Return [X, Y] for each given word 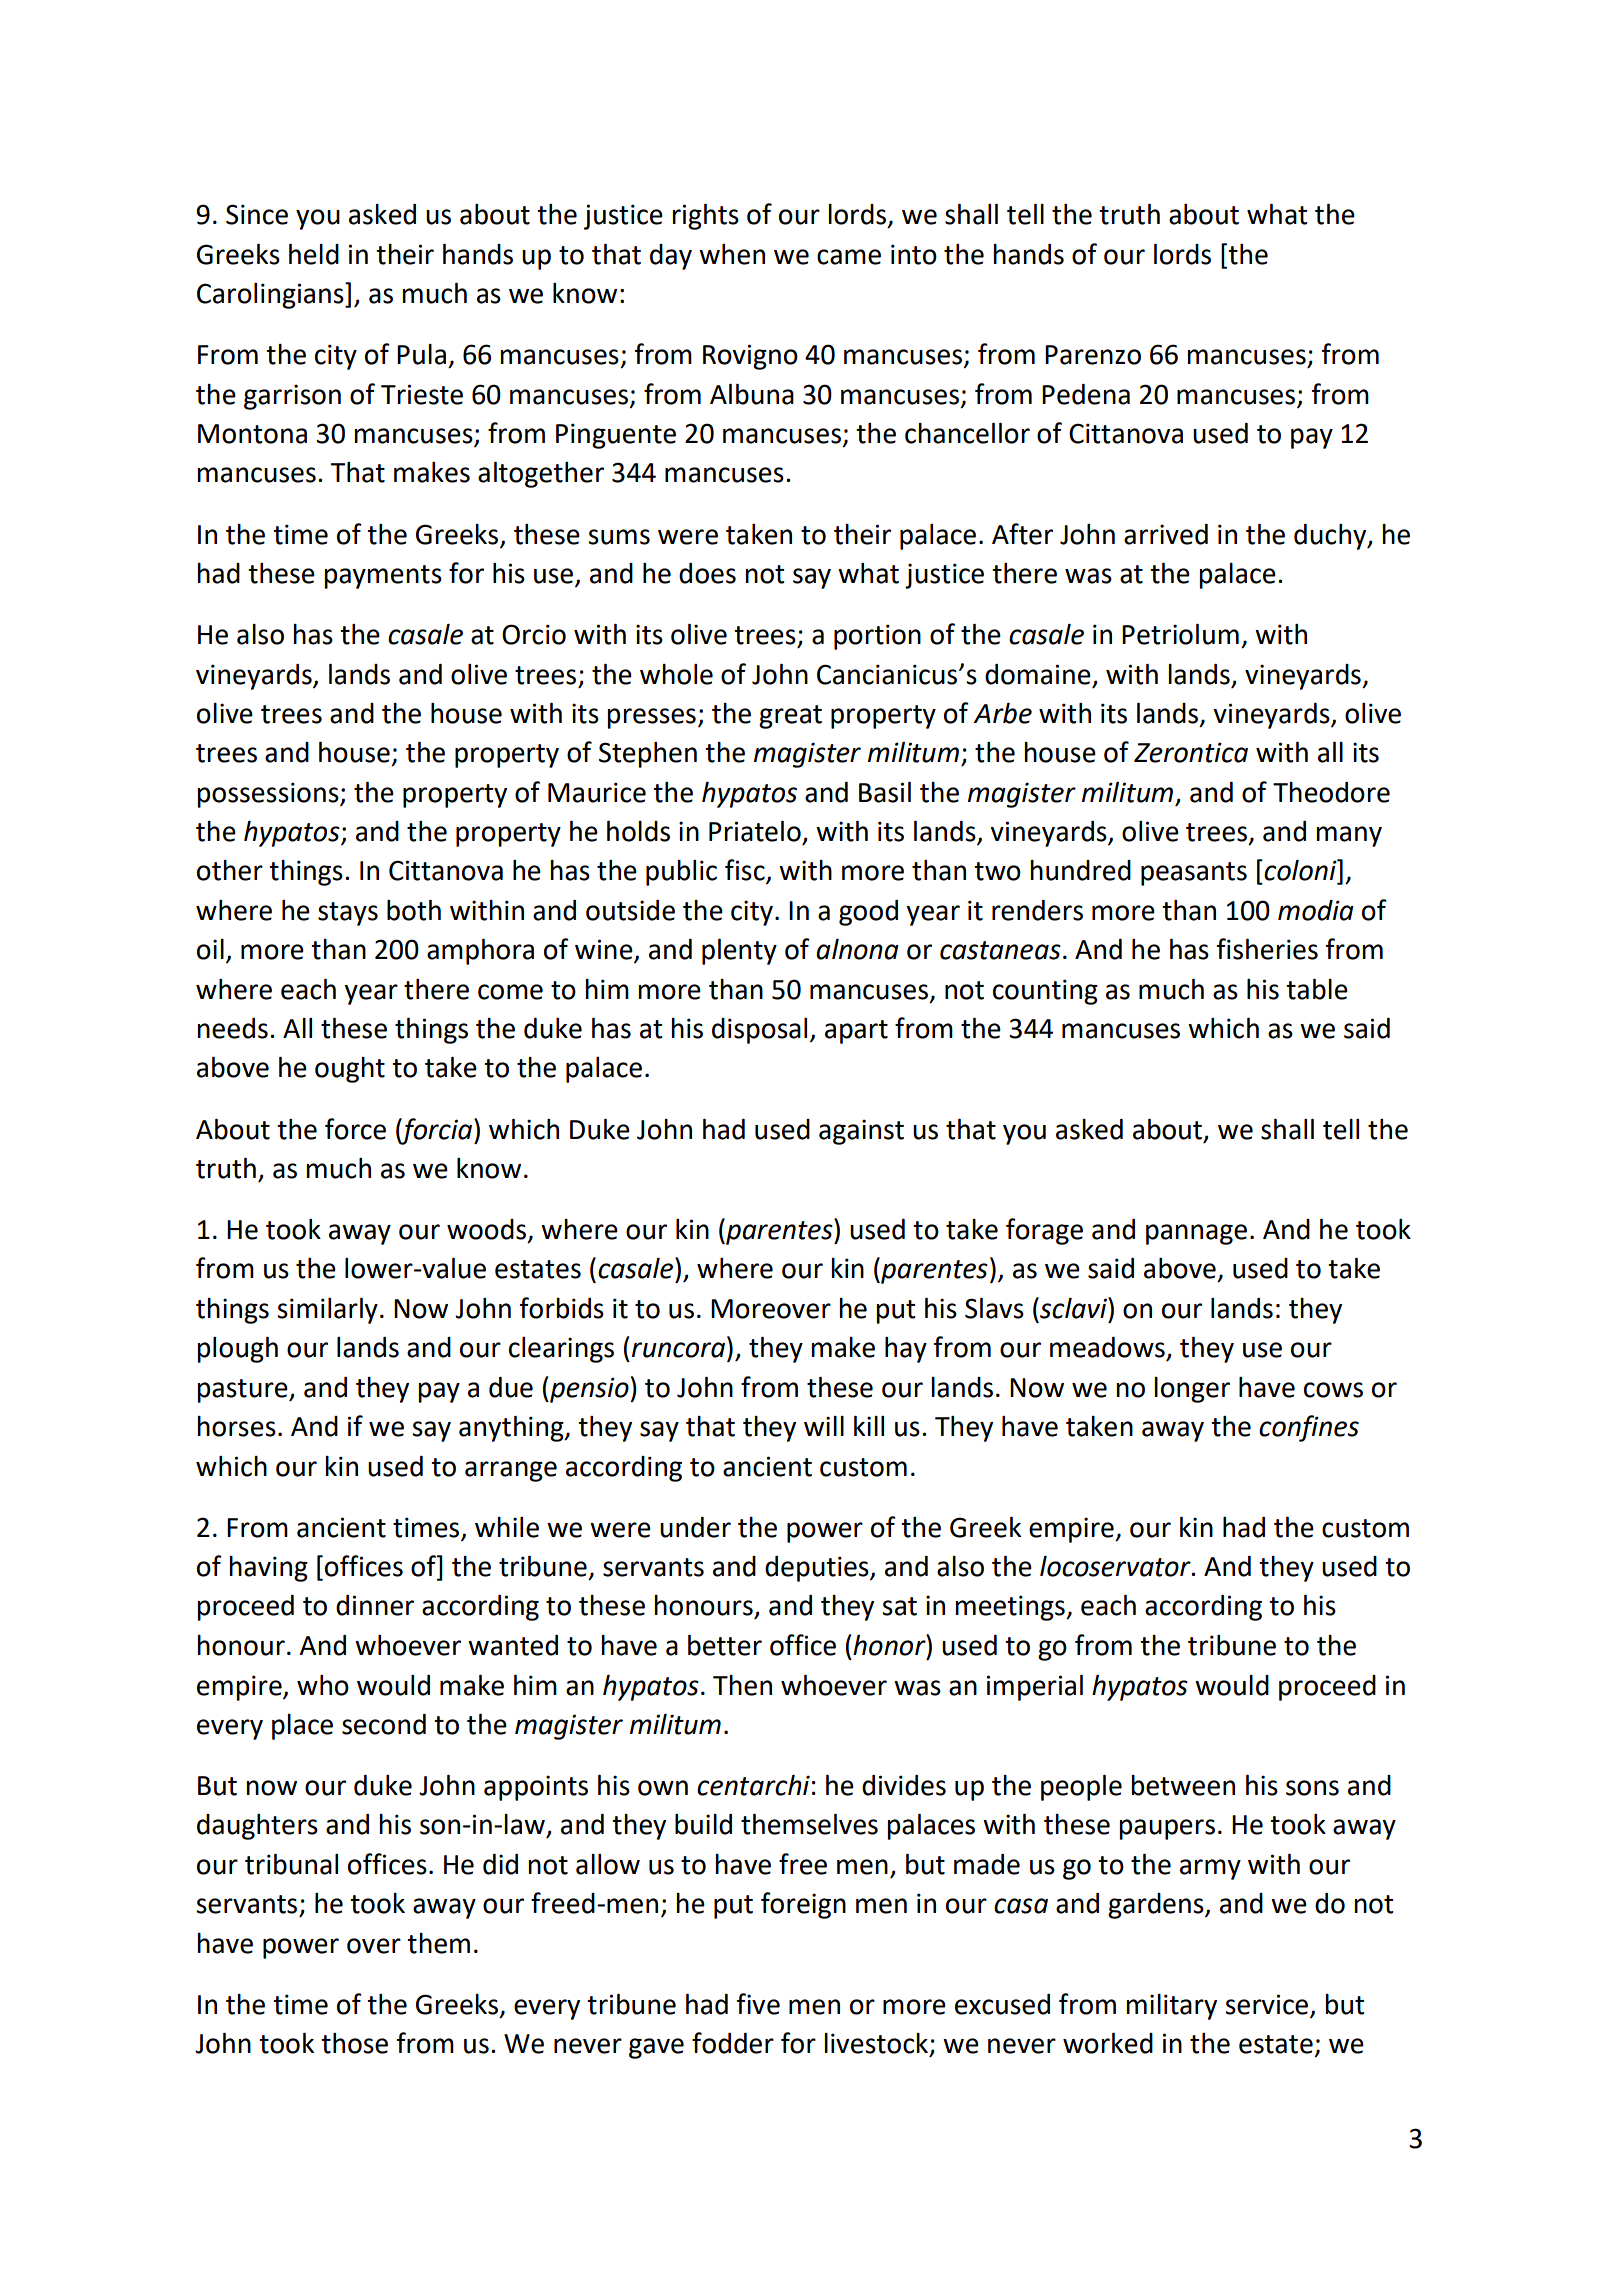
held [314, 254]
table [1317, 989]
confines [1309, 1428]
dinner [375, 1605]
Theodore [1331, 792]
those [354, 2043]
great [790, 717]
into [914, 254]
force [355, 1129]
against [861, 1132]
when [732, 254]
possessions [269, 795]
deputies [818, 1569]
